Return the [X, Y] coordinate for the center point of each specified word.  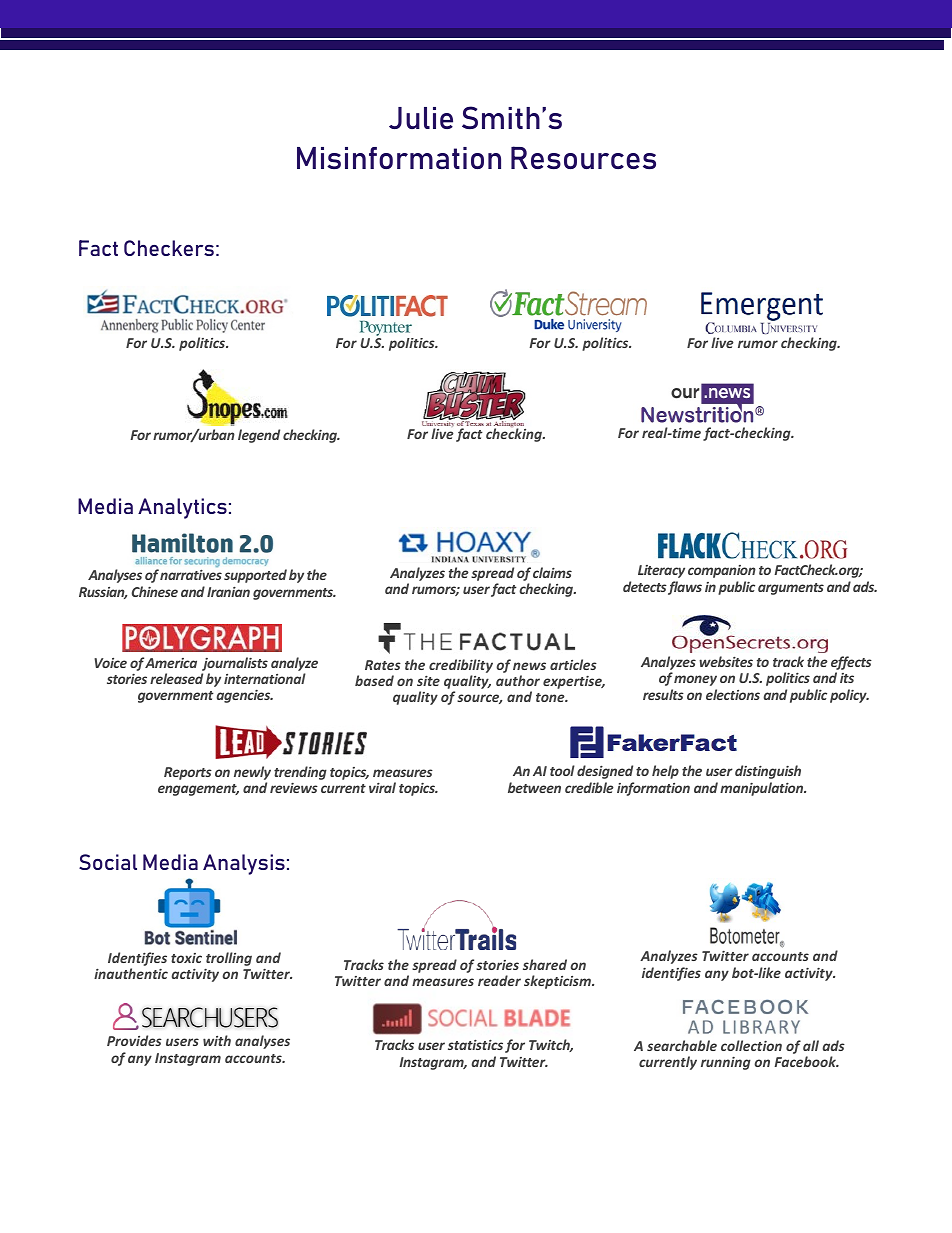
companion [722, 571]
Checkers [169, 248]
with [217, 1040]
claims [552, 572]
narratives [191, 575]
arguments [791, 589]
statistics [475, 1044]
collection [751, 1045]
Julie [421, 118]
